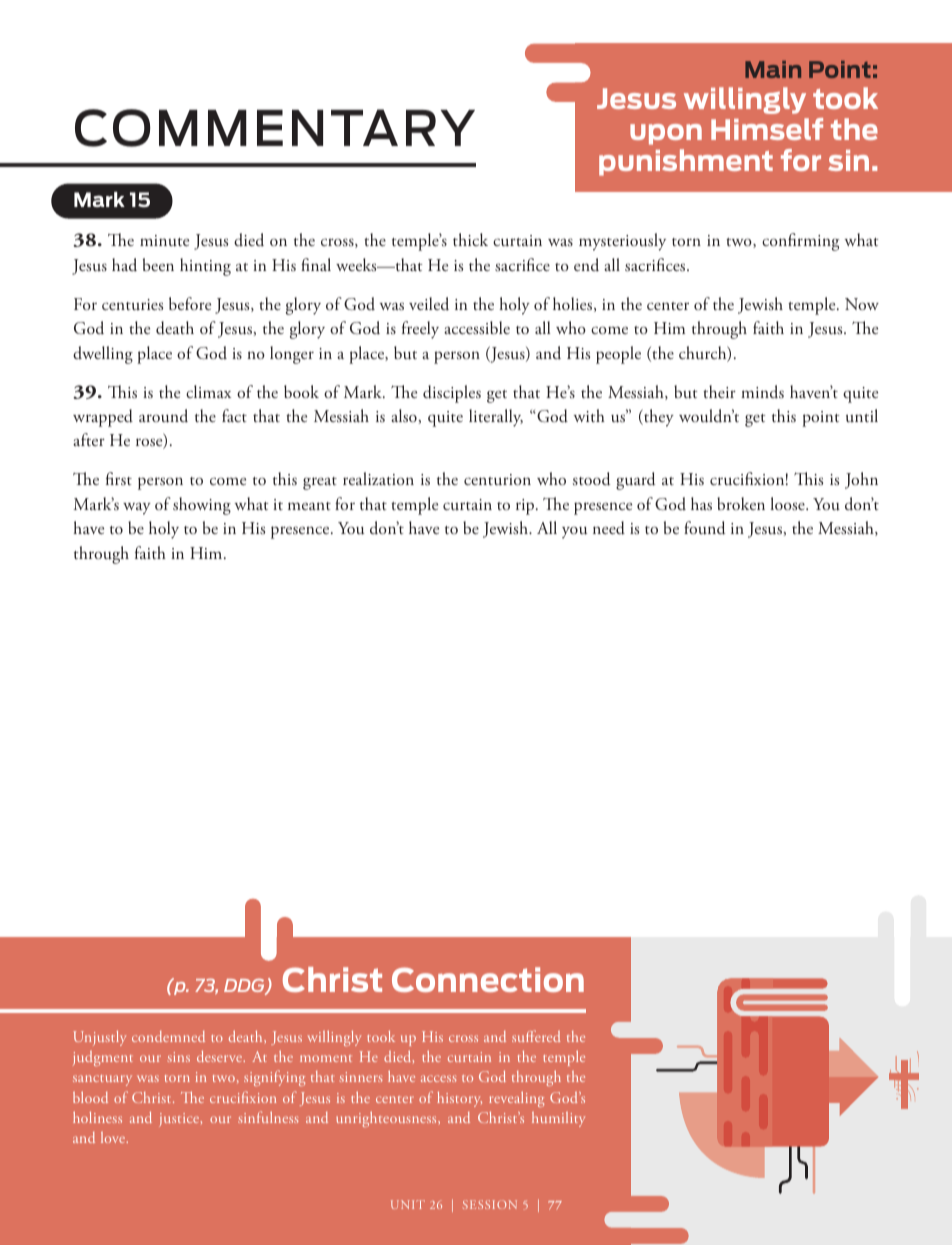 This screenshot has width=952, height=1245. I want to click on showing, so click(202, 506).
